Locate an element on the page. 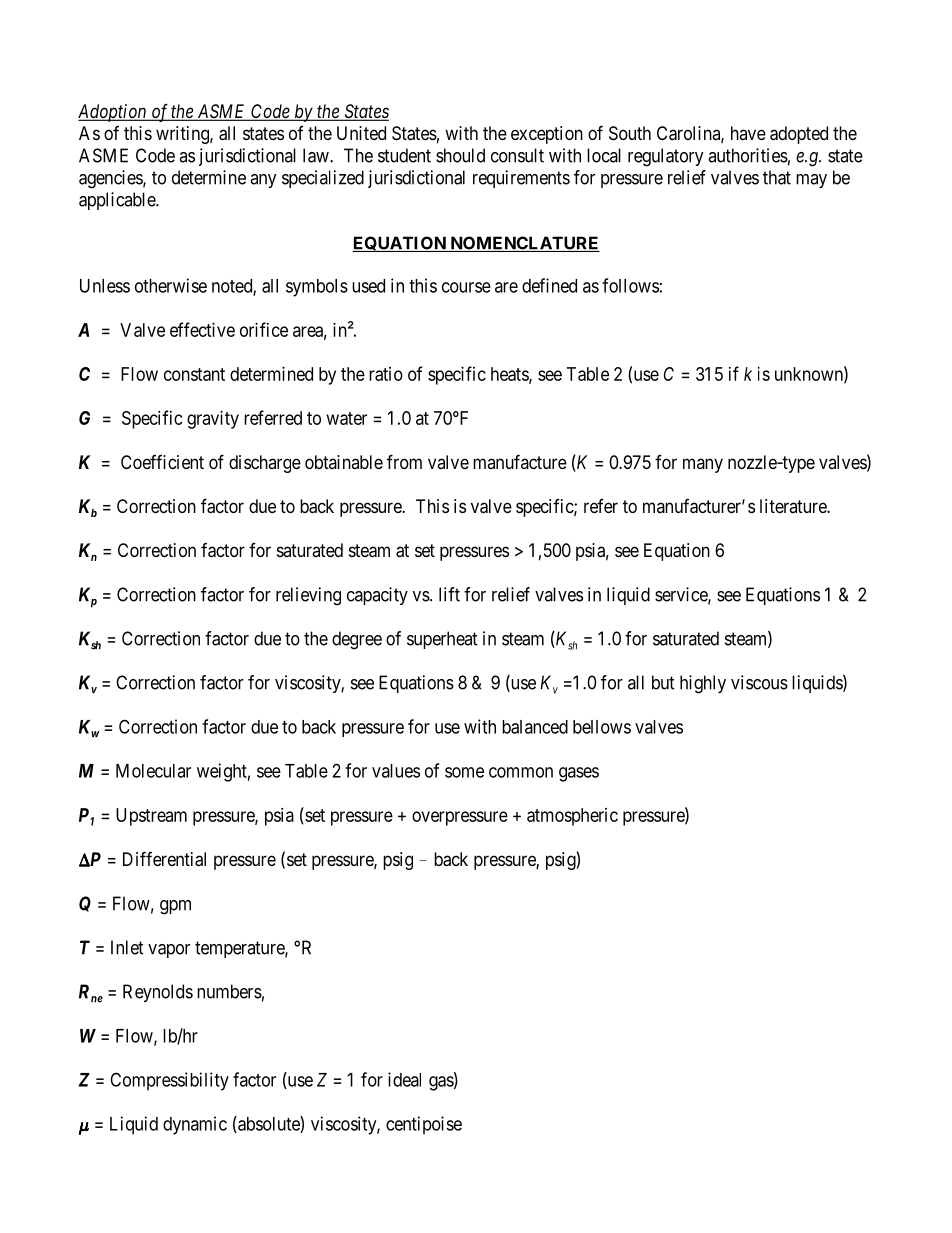 This image has height=1233, width=952. Compressibility is located at coordinates (169, 1081).
